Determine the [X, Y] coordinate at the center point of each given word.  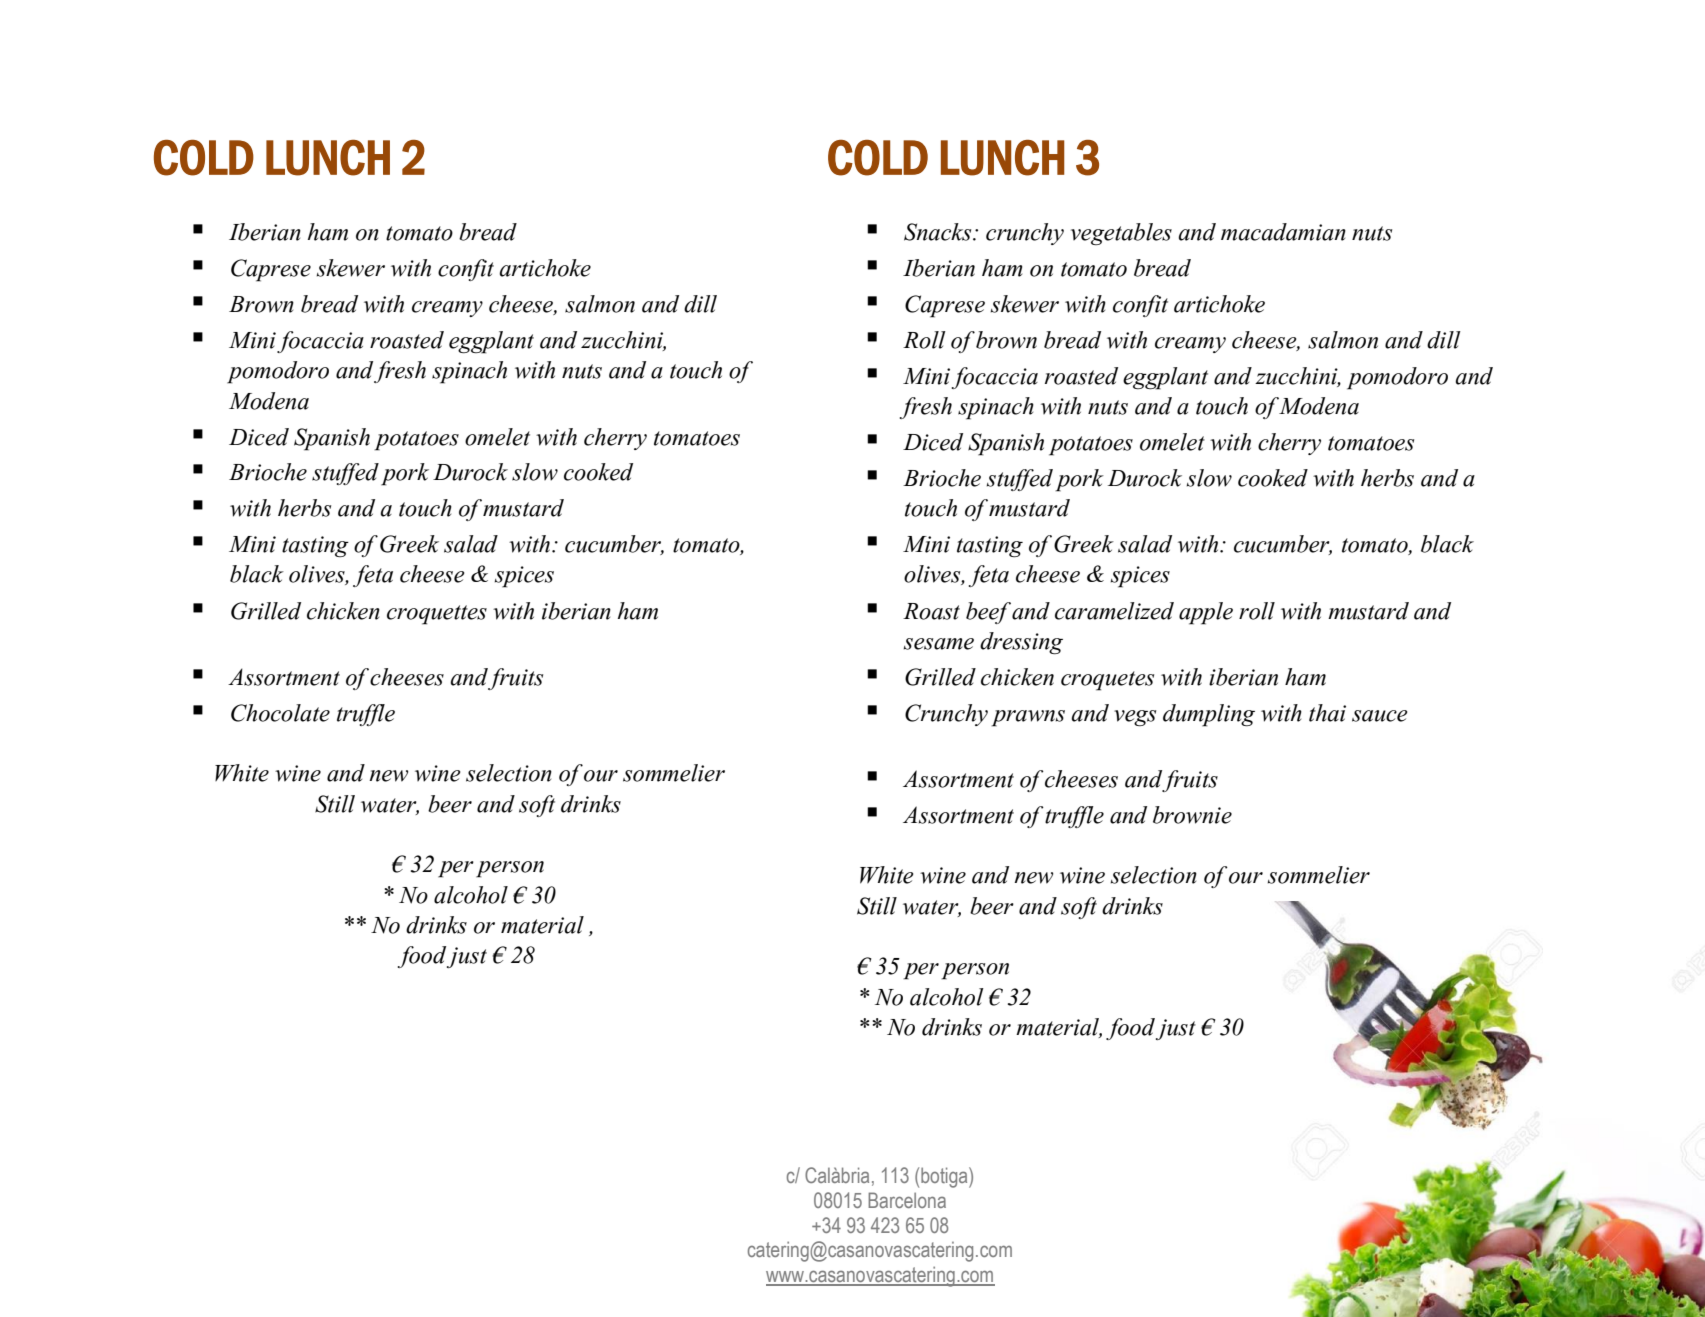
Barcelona [907, 1200]
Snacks [939, 232]
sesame [939, 644]
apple [1206, 613]
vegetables [1121, 234]
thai [1327, 713]
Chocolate [280, 713]
